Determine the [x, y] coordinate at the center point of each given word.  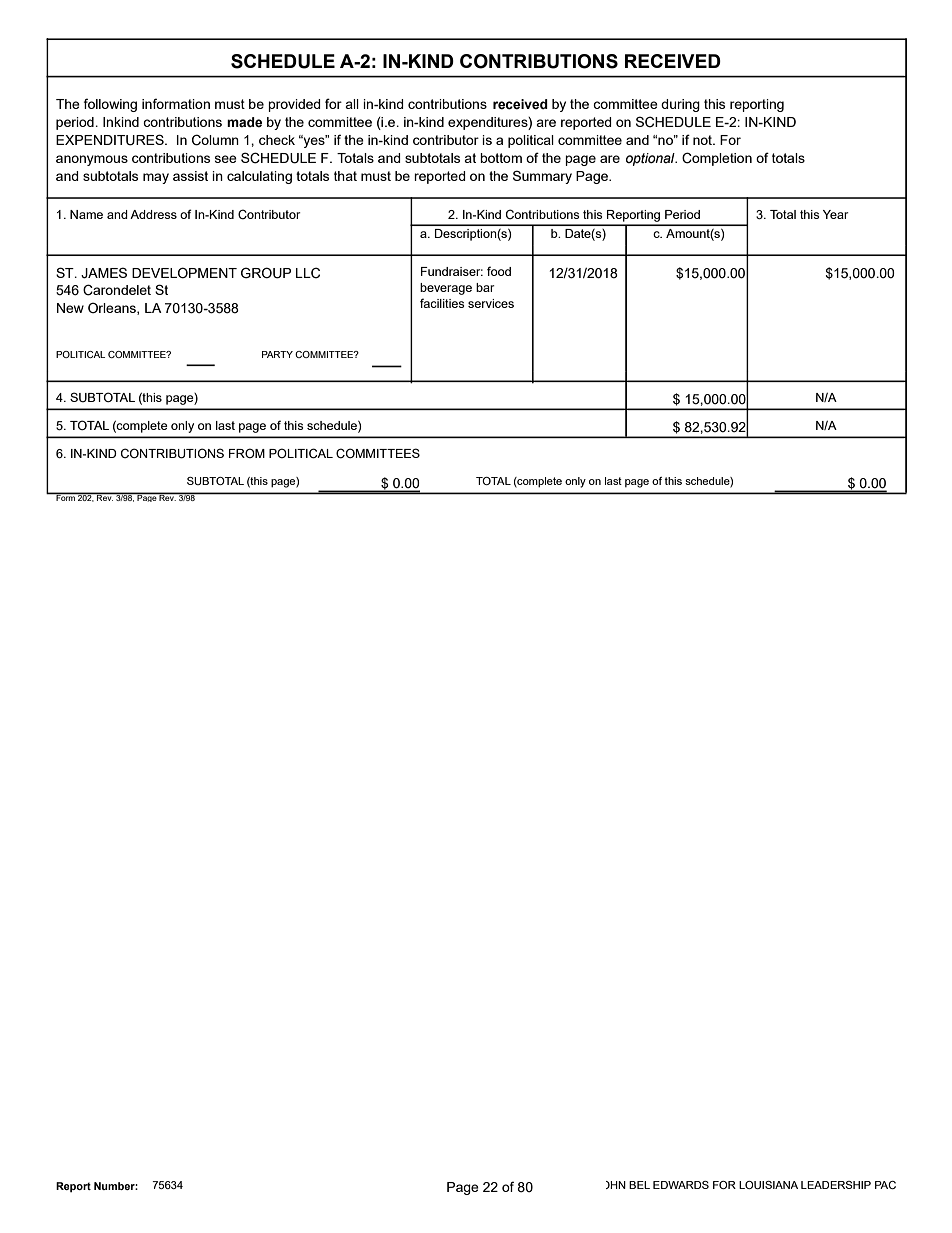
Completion [717, 159]
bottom [501, 158]
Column [215, 140]
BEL [639, 1185]
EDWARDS [681, 1185]
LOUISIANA [768, 1185]
